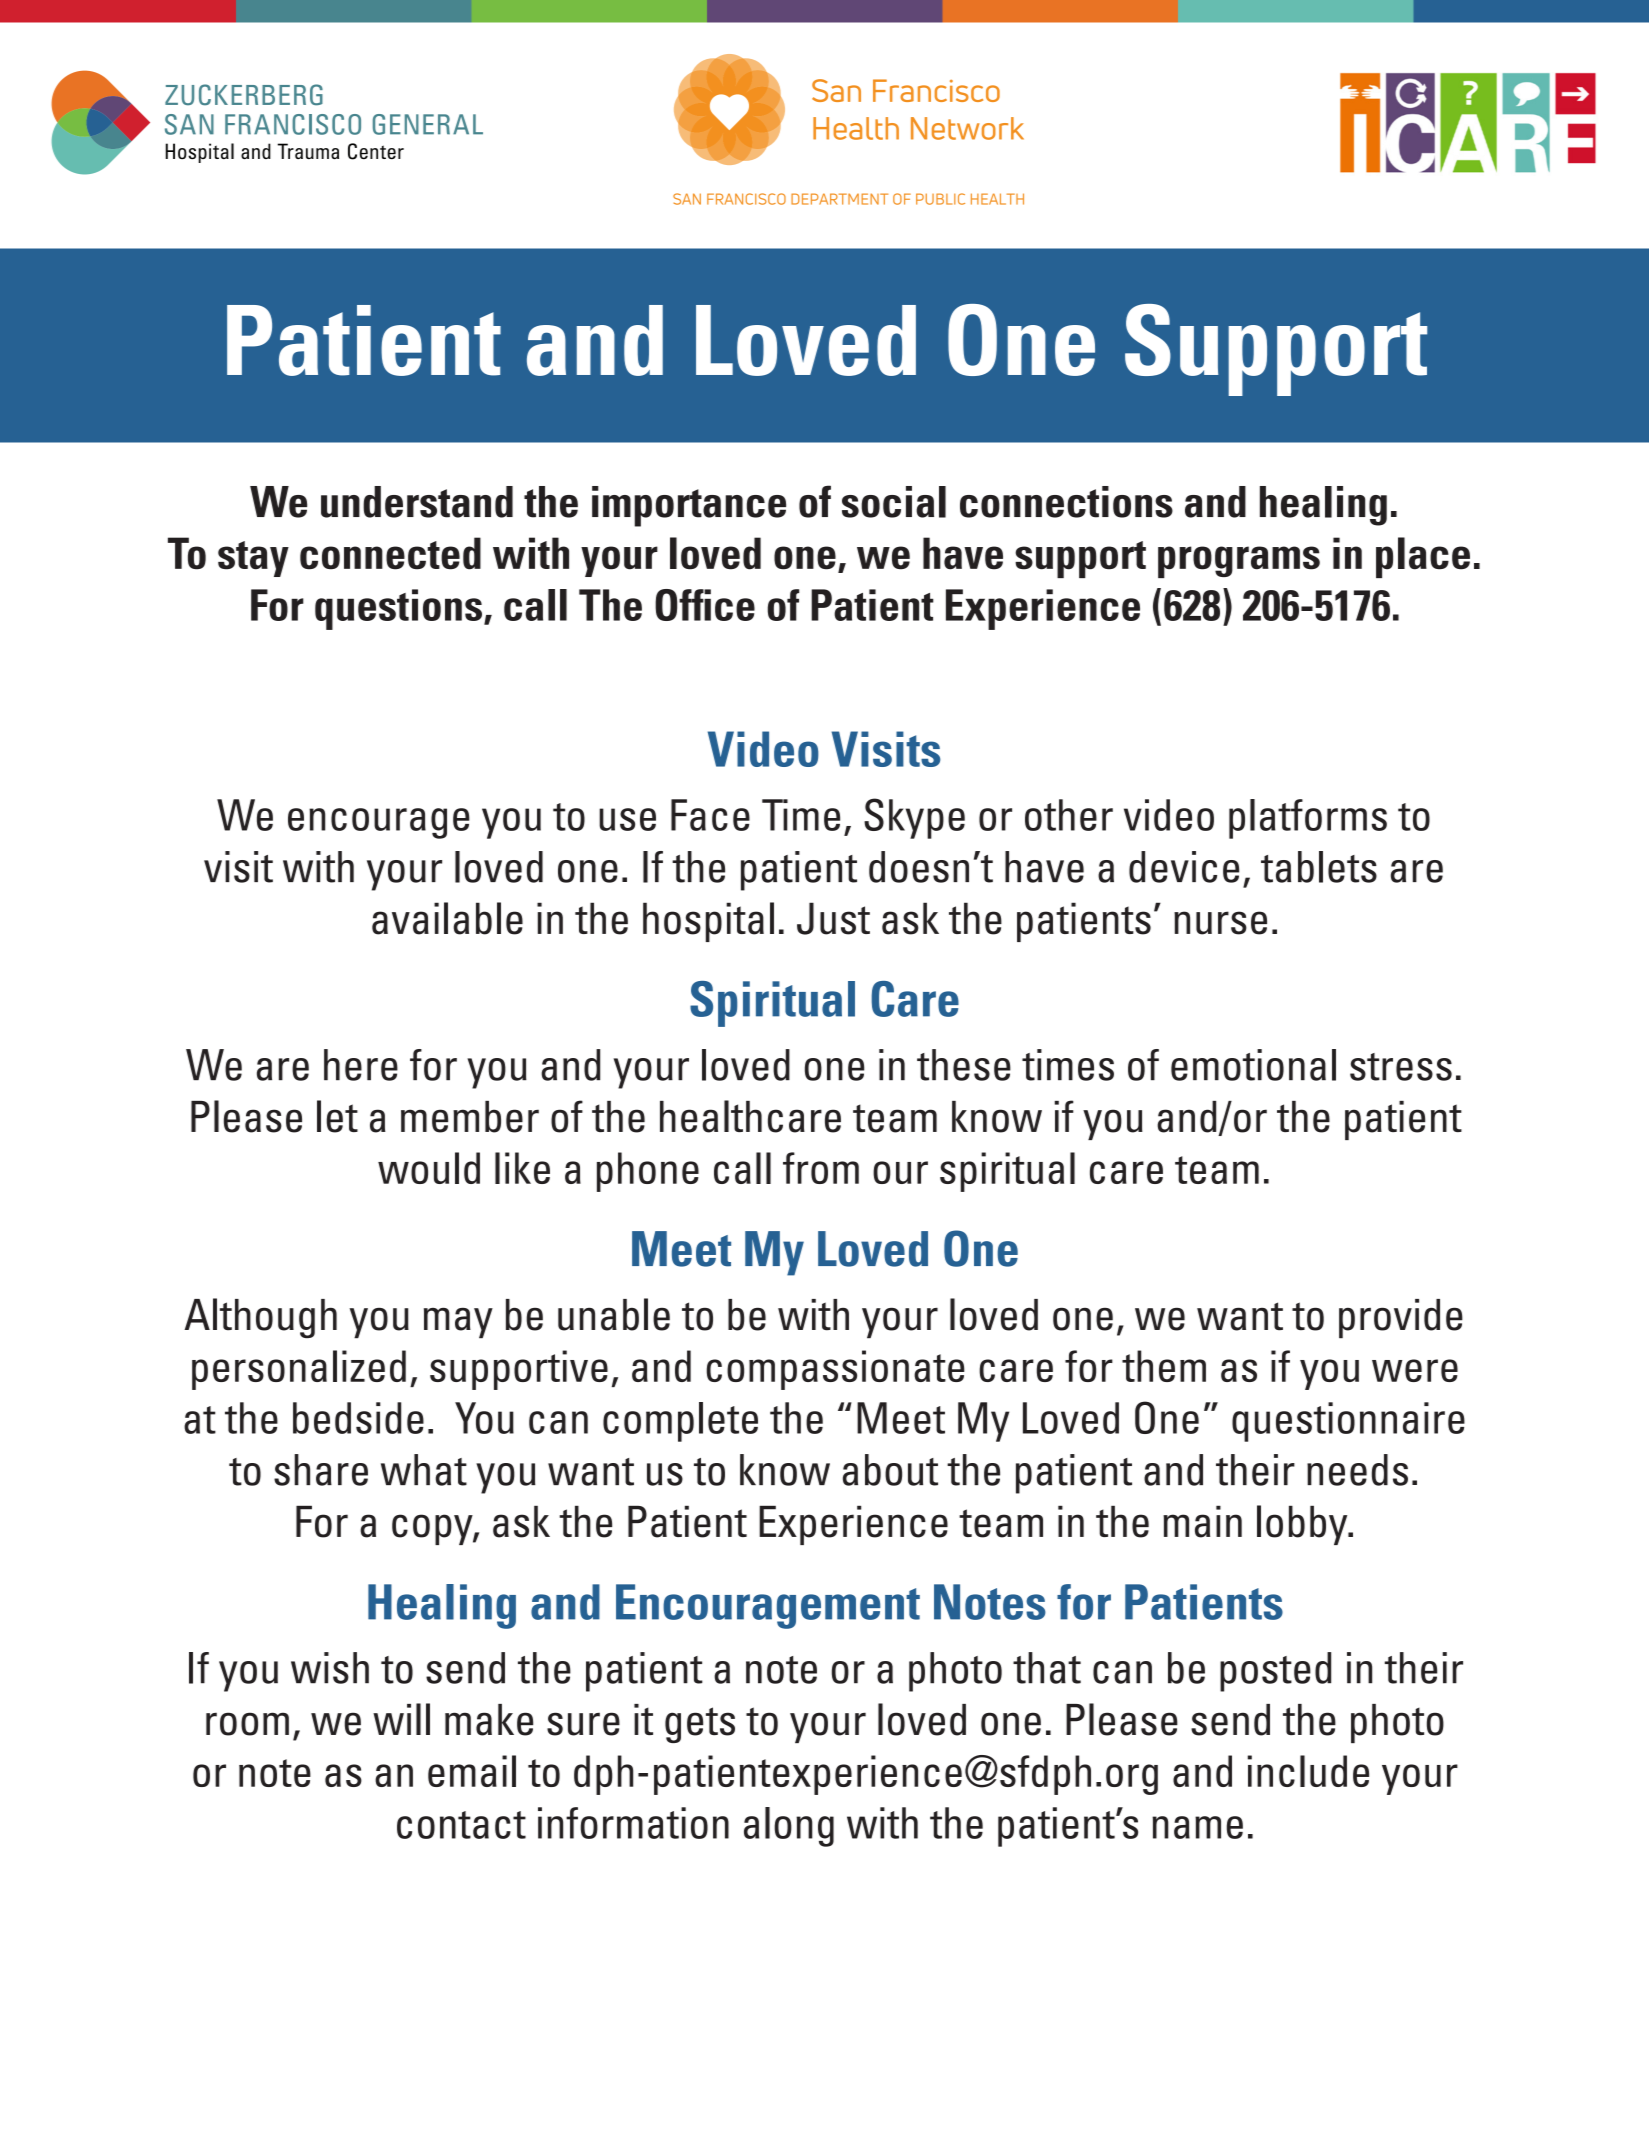 The width and height of the screenshot is (1649, 2134). I want to click on connected, so click(390, 553).
